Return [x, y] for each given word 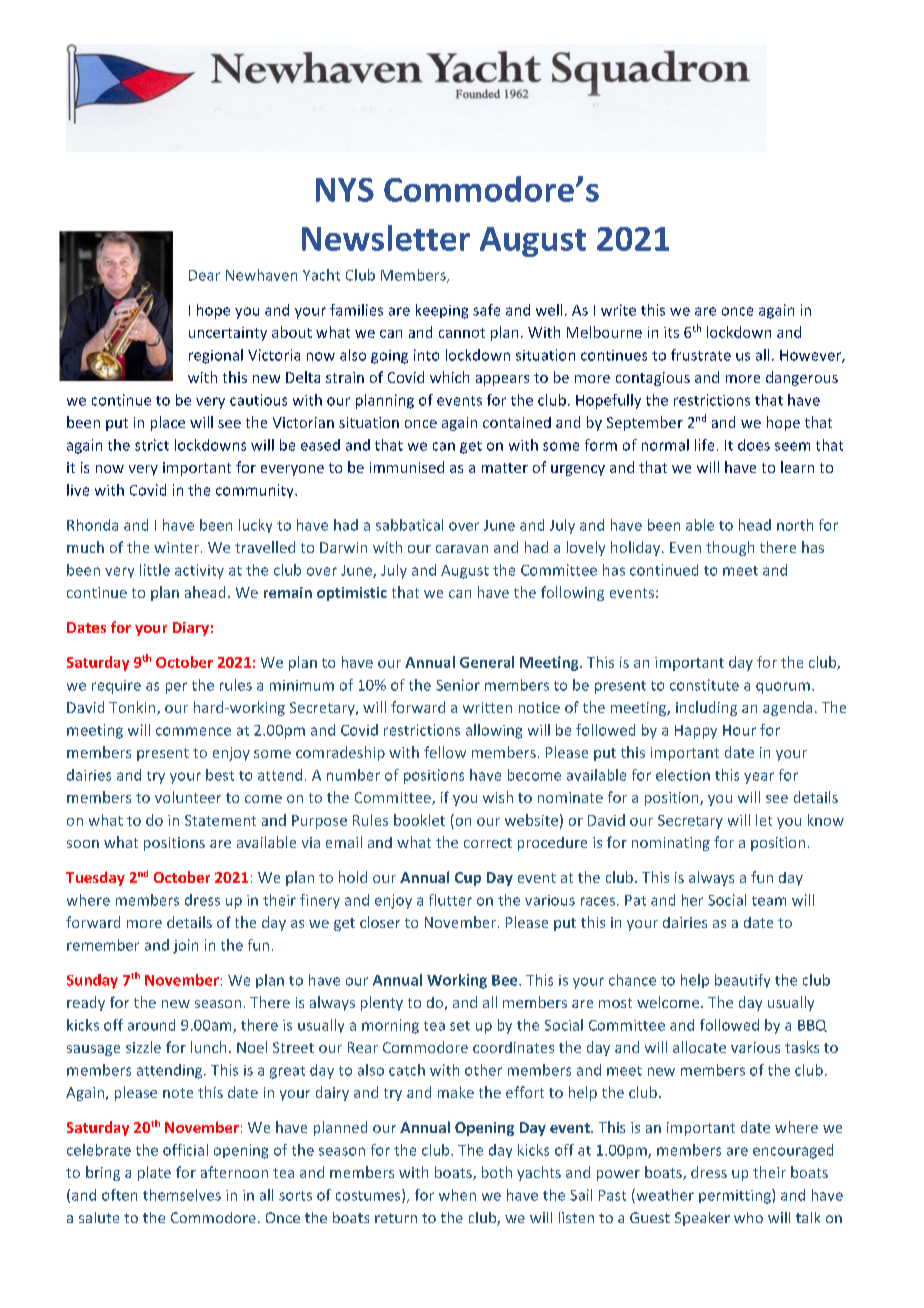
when [457, 1195]
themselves [182, 1195]
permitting [736, 1196]
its [671, 332]
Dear [204, 275]
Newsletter [386, 238]
